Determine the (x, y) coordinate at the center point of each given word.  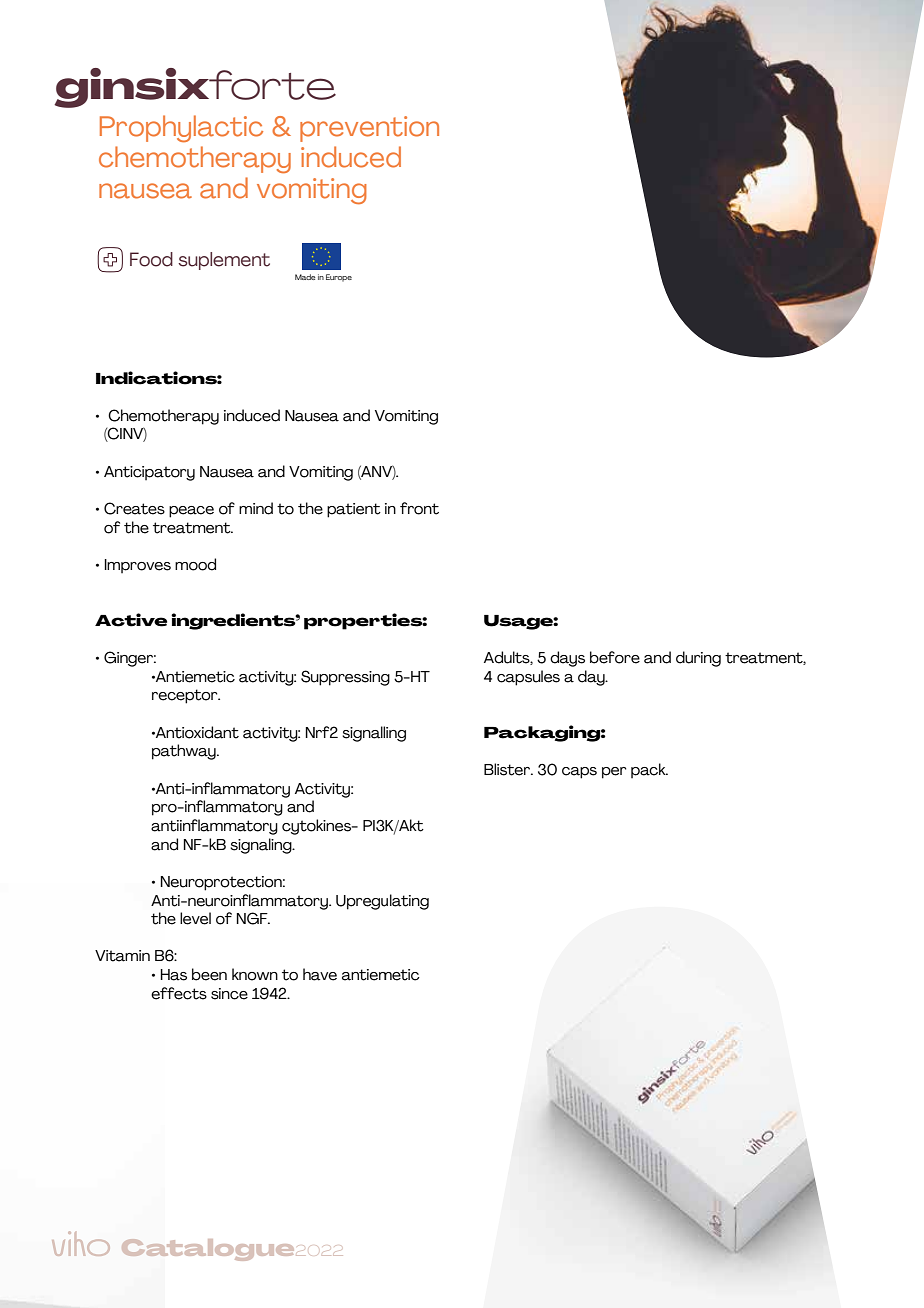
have (320, 974)
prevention (369, 129)
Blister (508, 769)
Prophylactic (181, 129)
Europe (339, 278)
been (209, 974)
